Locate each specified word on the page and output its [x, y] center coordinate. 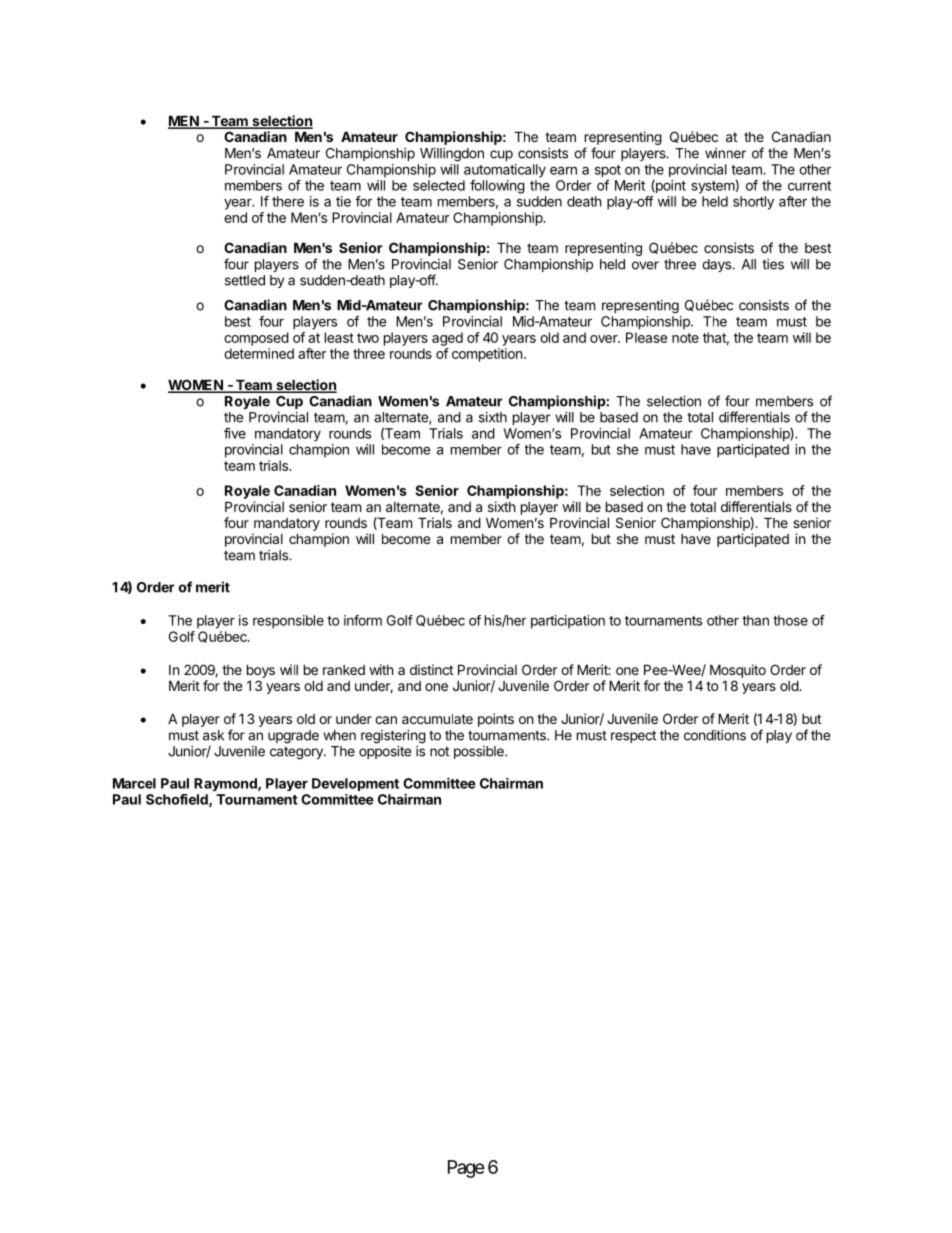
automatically [505, 171]
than [755, 620]
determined [259, 353]
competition [487, 355]
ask [213, 735]
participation [568, 622]
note [685, 338]
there [288, 201]
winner [725, 153]
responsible [288, 622]
